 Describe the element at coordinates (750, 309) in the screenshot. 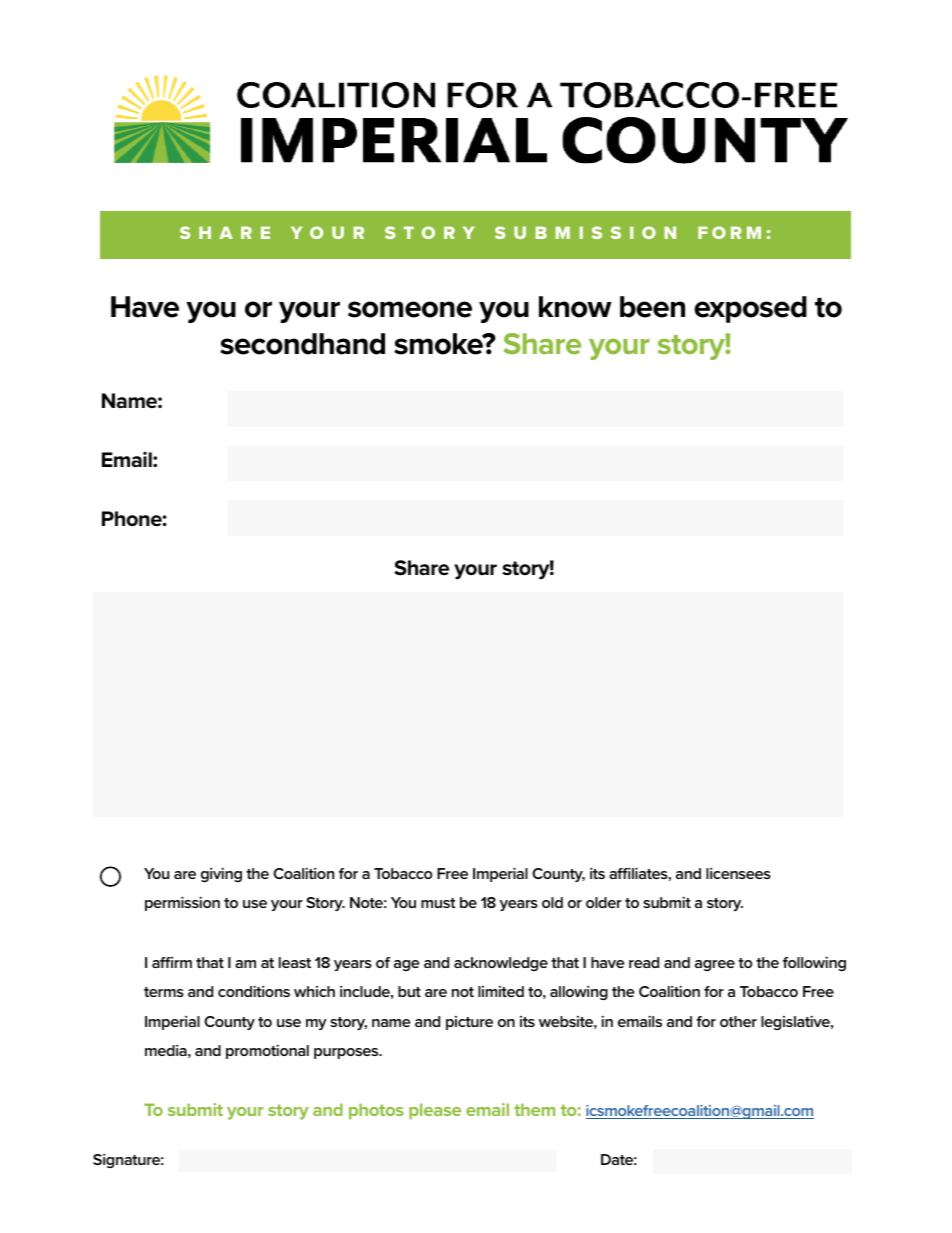

I see `exposed` at that location.
